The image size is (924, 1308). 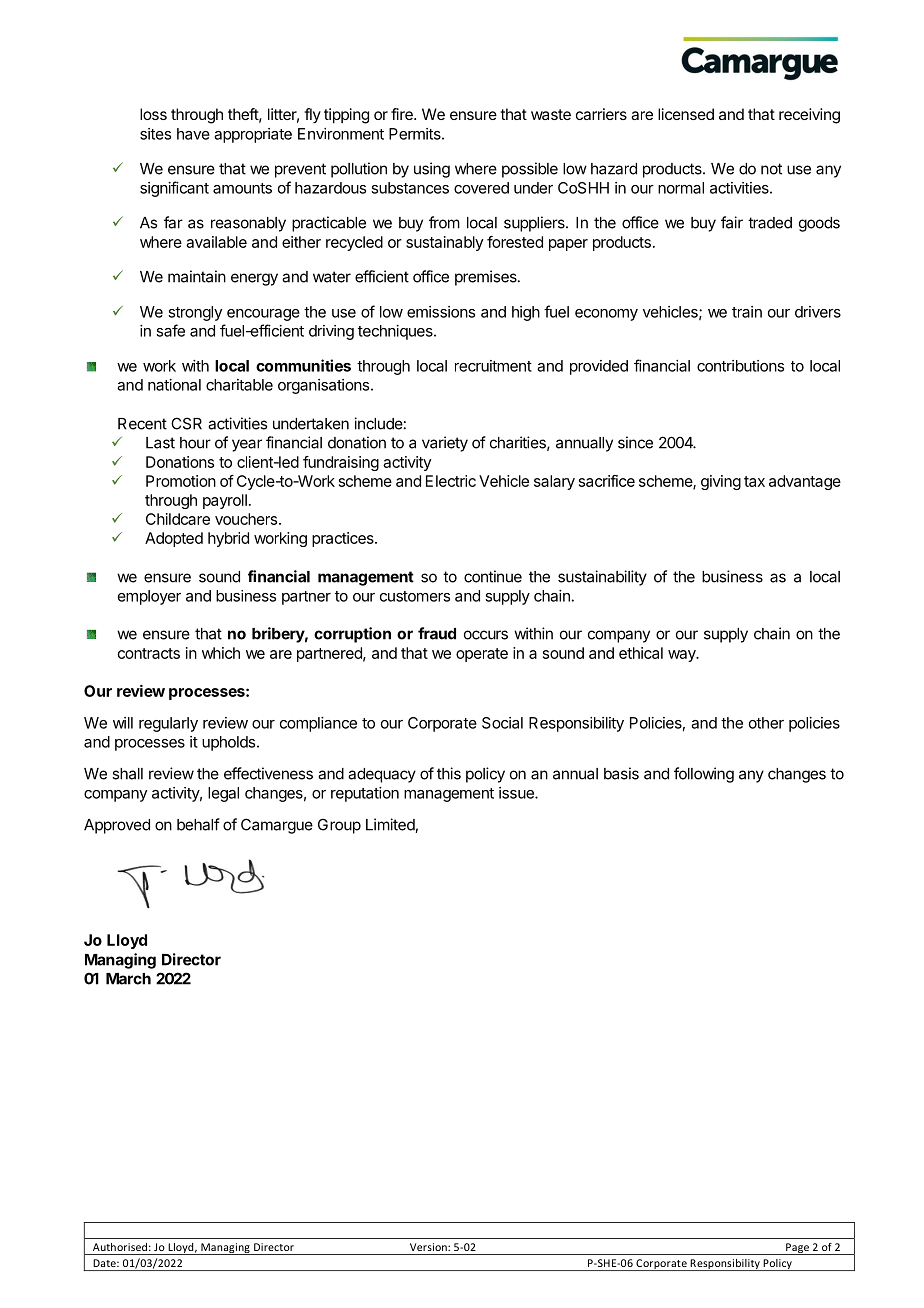 I want to click on other, so click(x=766, y=723).
